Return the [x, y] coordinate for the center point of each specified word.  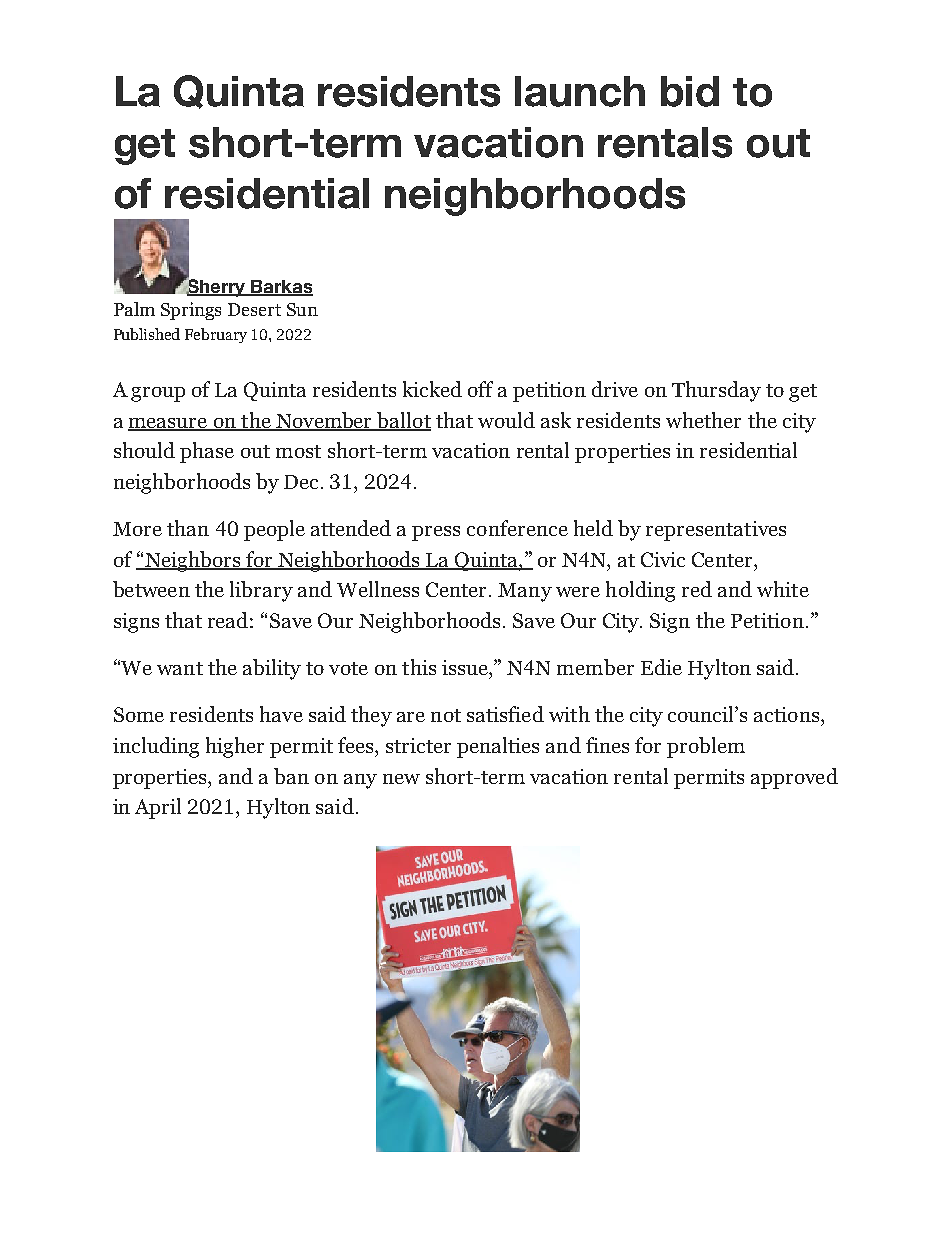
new [401, 779]
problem [706, 747]
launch [580, 91]
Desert [254, 309]
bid [690, 91]
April [158, 808]
